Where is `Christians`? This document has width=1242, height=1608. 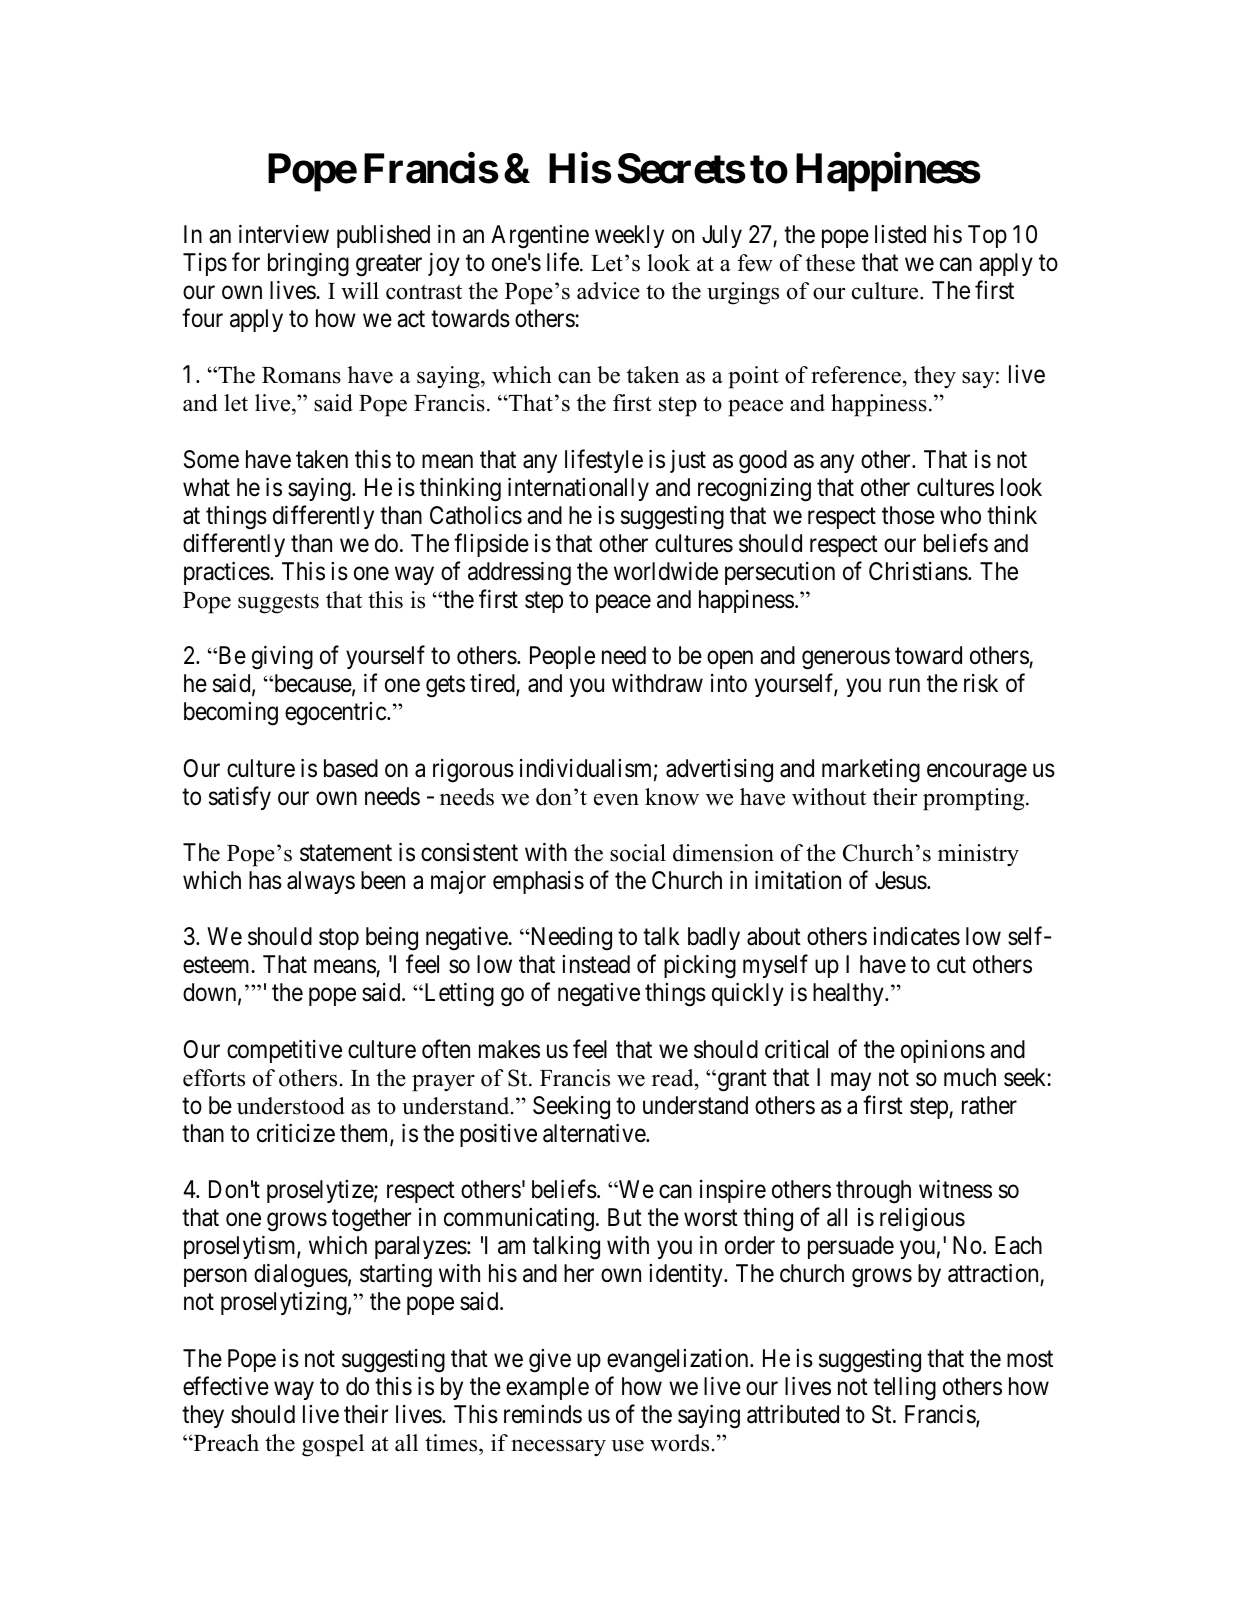
Christians is located at coordinates (918, 571).
